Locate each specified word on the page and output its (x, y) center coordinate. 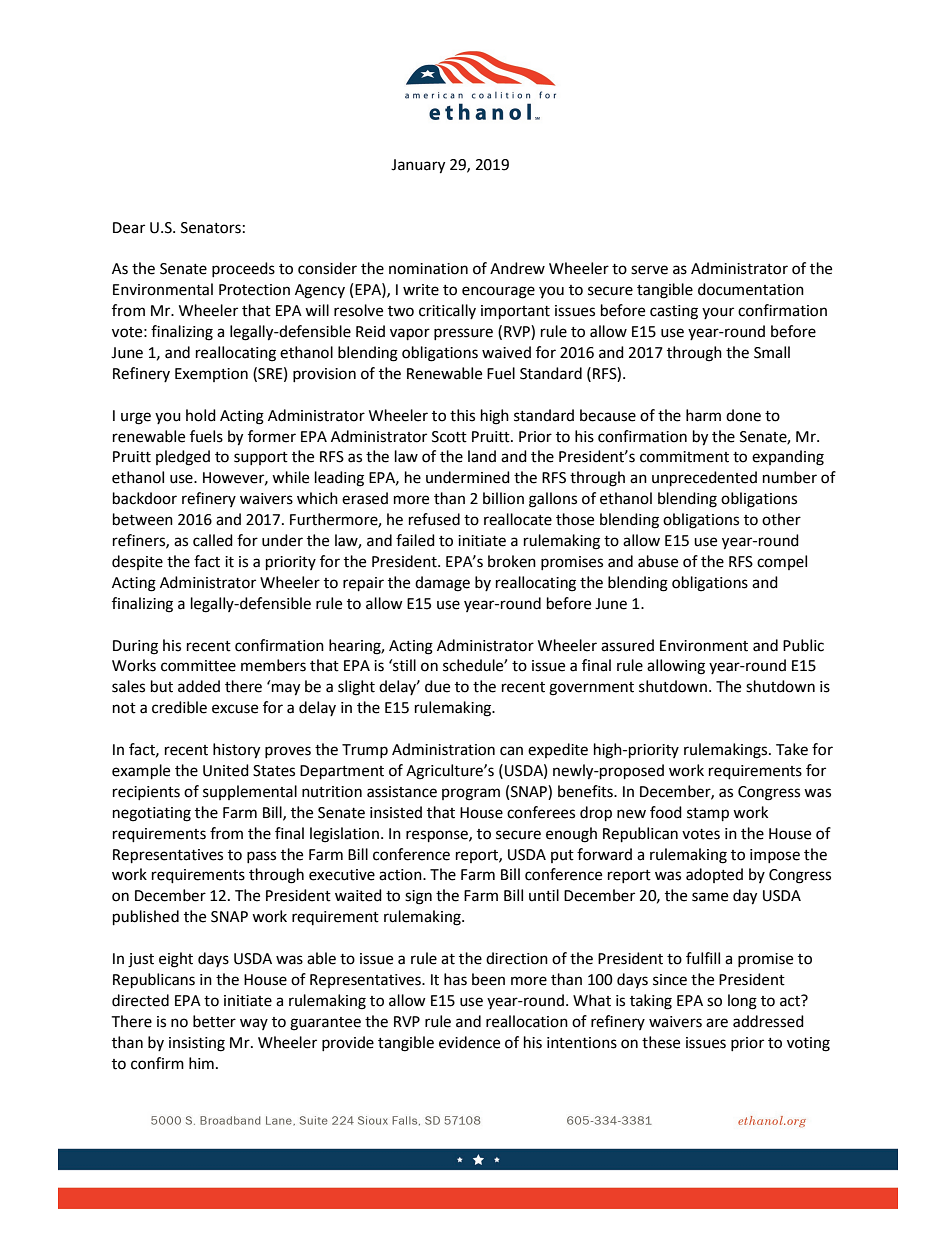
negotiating (152, 814)
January (418, 166)
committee (198, 666)
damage (442, 584)
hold (201, 415)
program (471, 794)
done (743, 415)
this (462, 415)
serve (649, 270)
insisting (197, 1044)
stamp (708, 815)
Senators (211, 228)
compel (782, 562)
